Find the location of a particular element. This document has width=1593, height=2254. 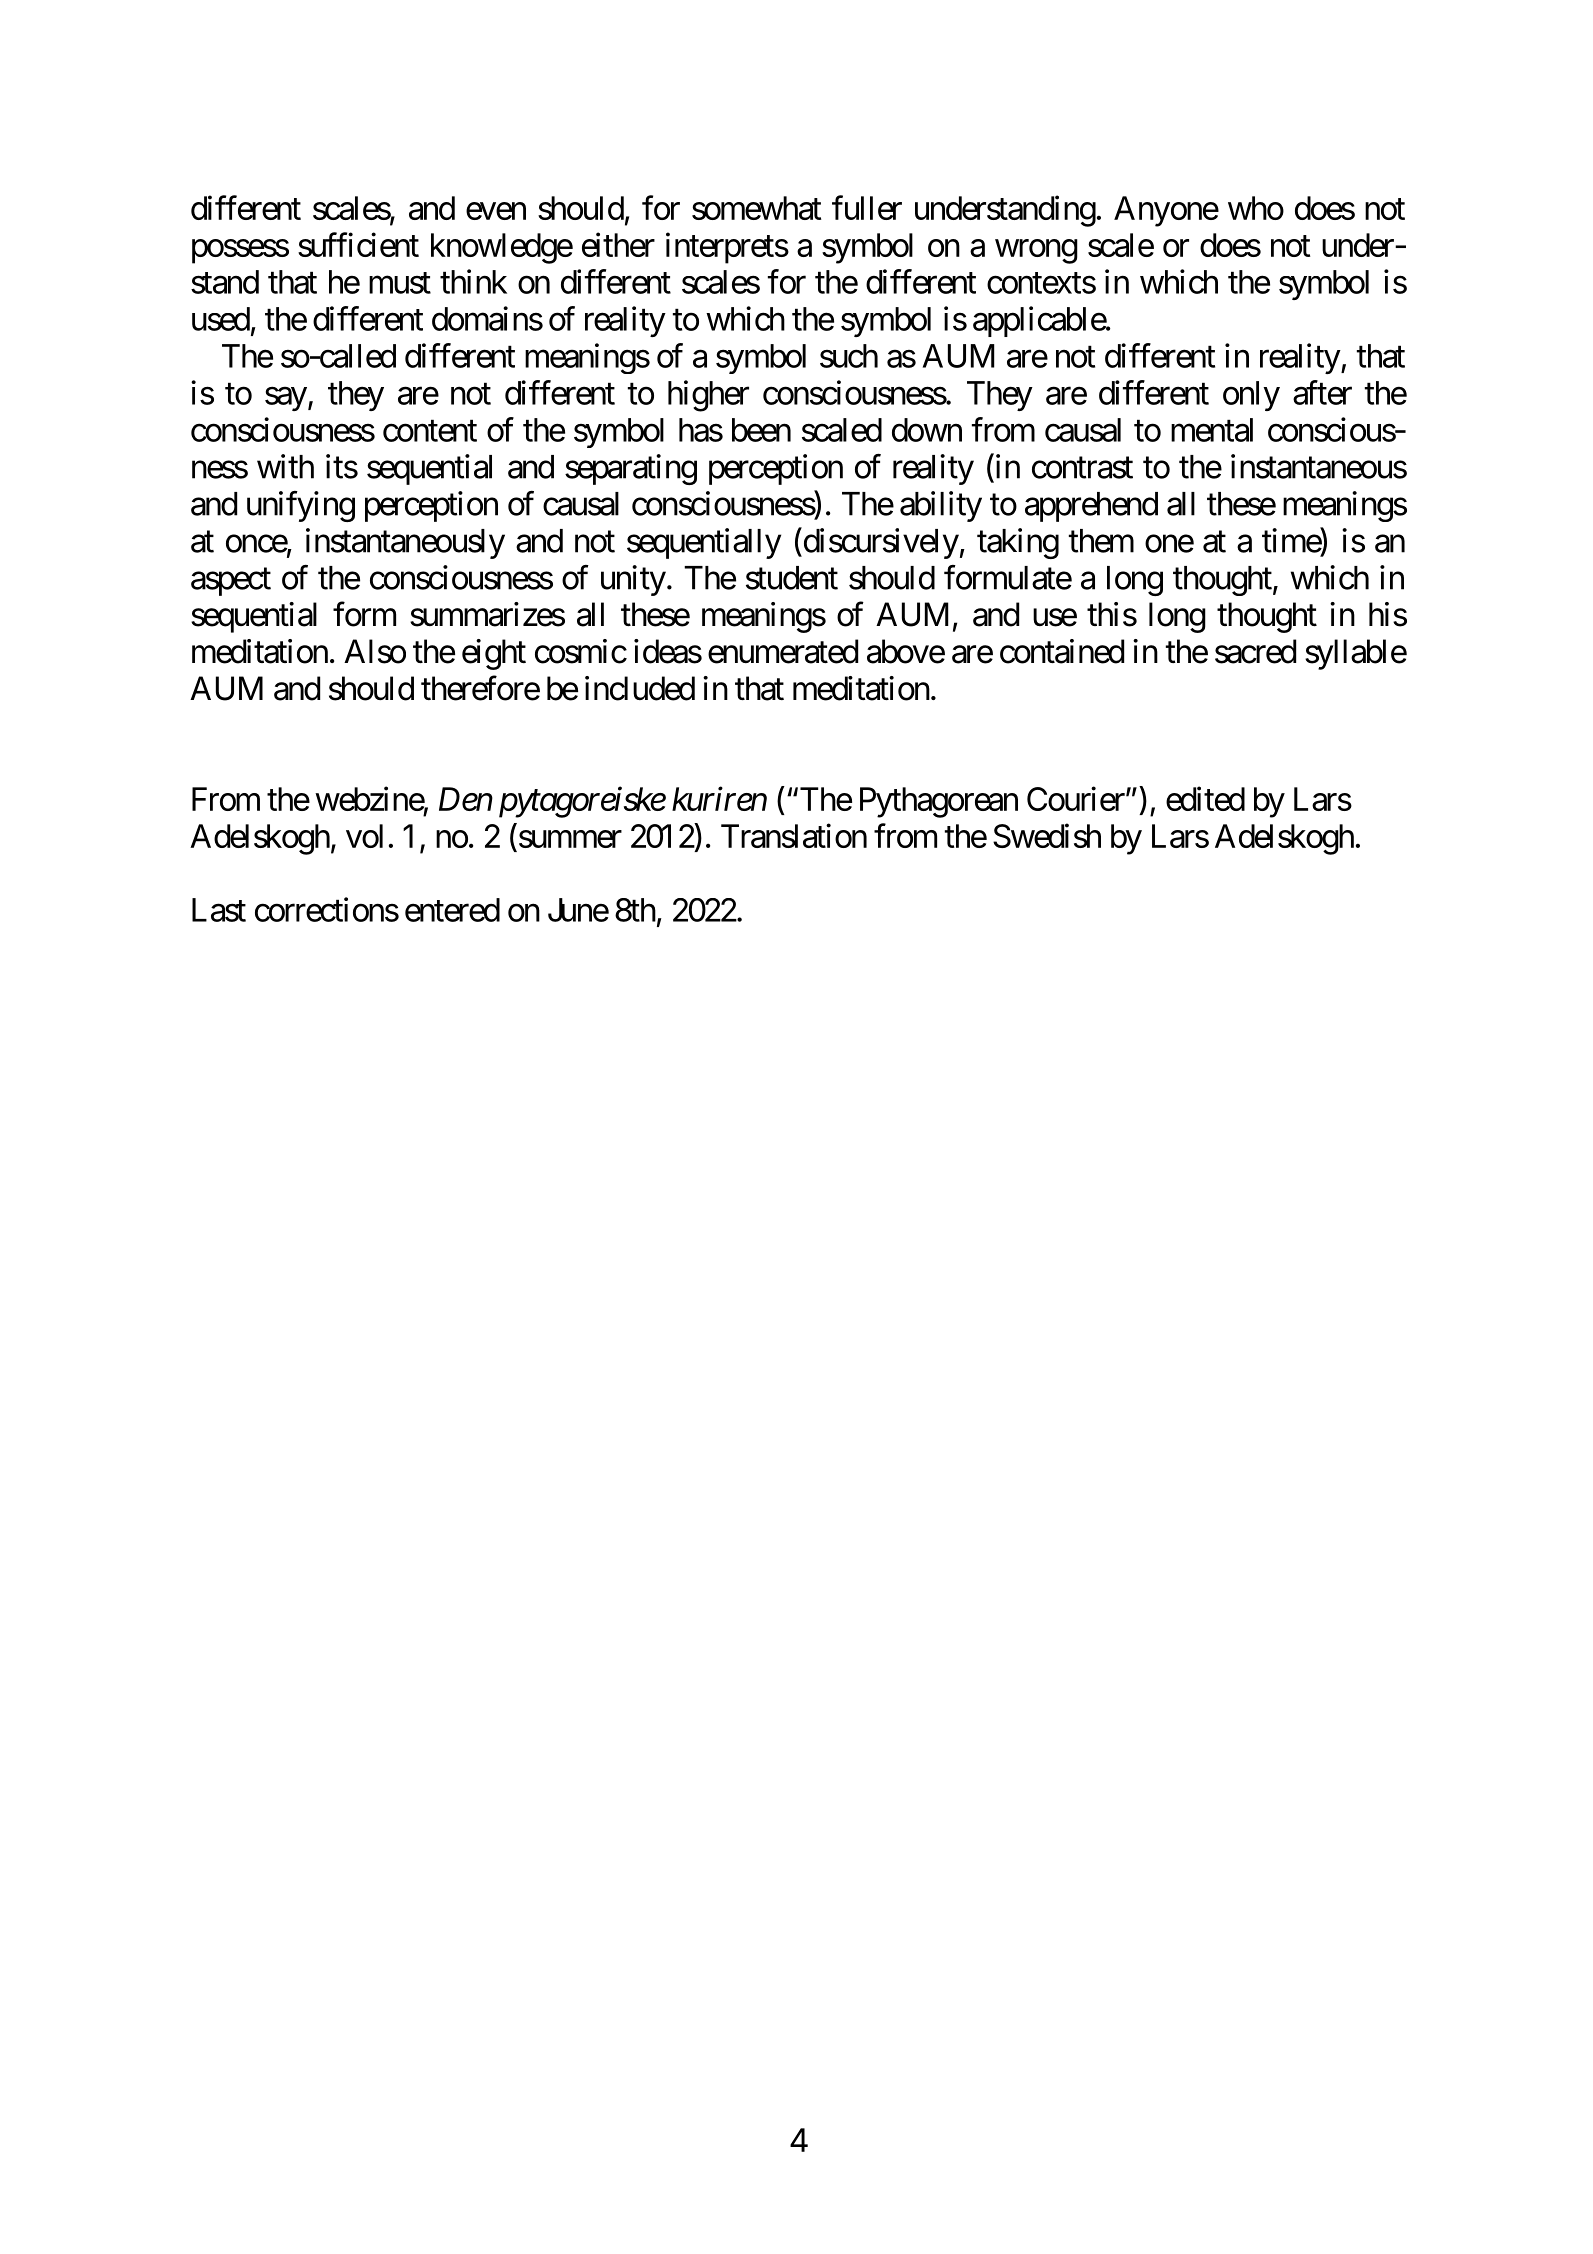

them is located at coordinates (1101, 541).
